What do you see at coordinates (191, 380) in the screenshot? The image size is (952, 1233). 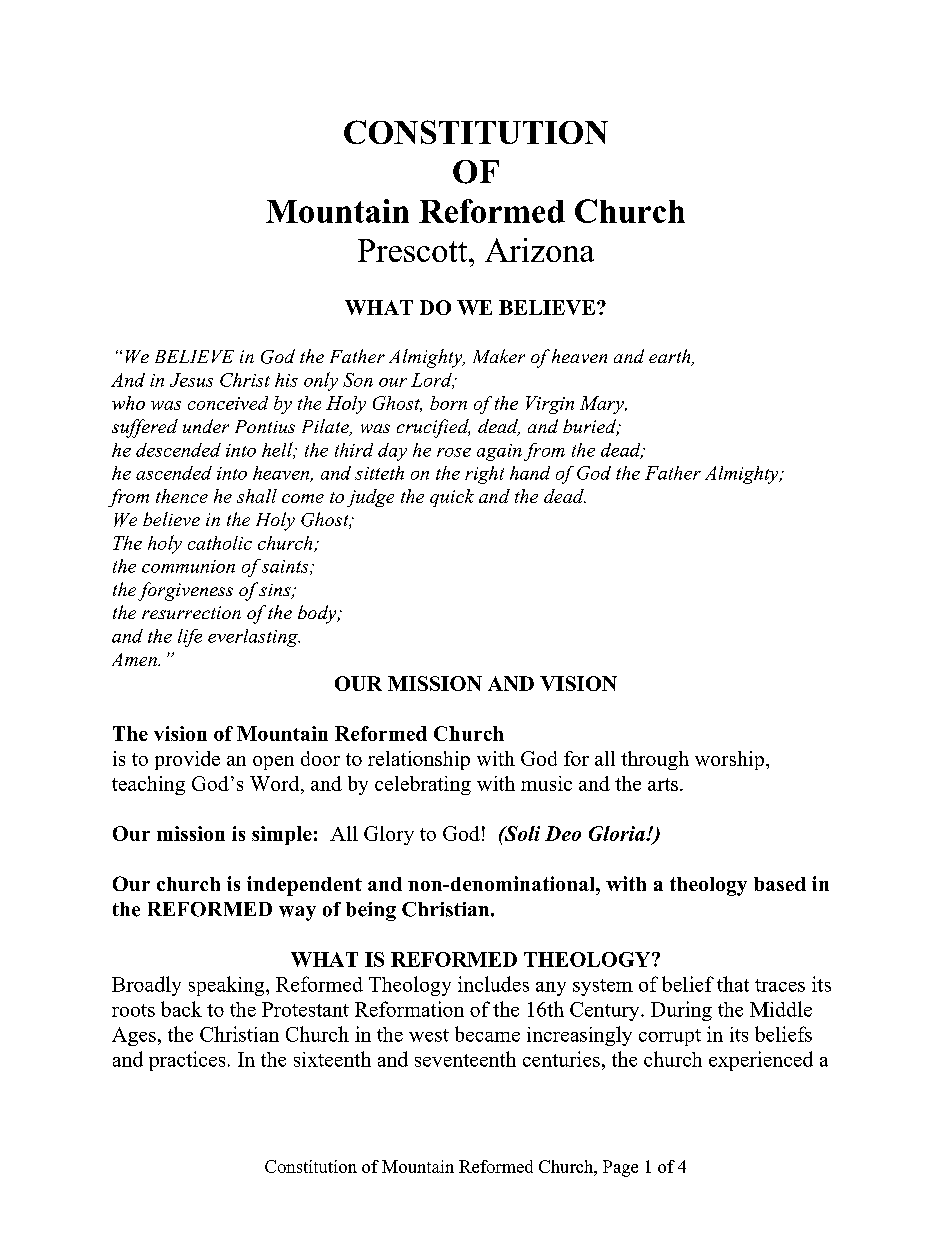 I see `Jesus` at bounding box center [191, 380].
